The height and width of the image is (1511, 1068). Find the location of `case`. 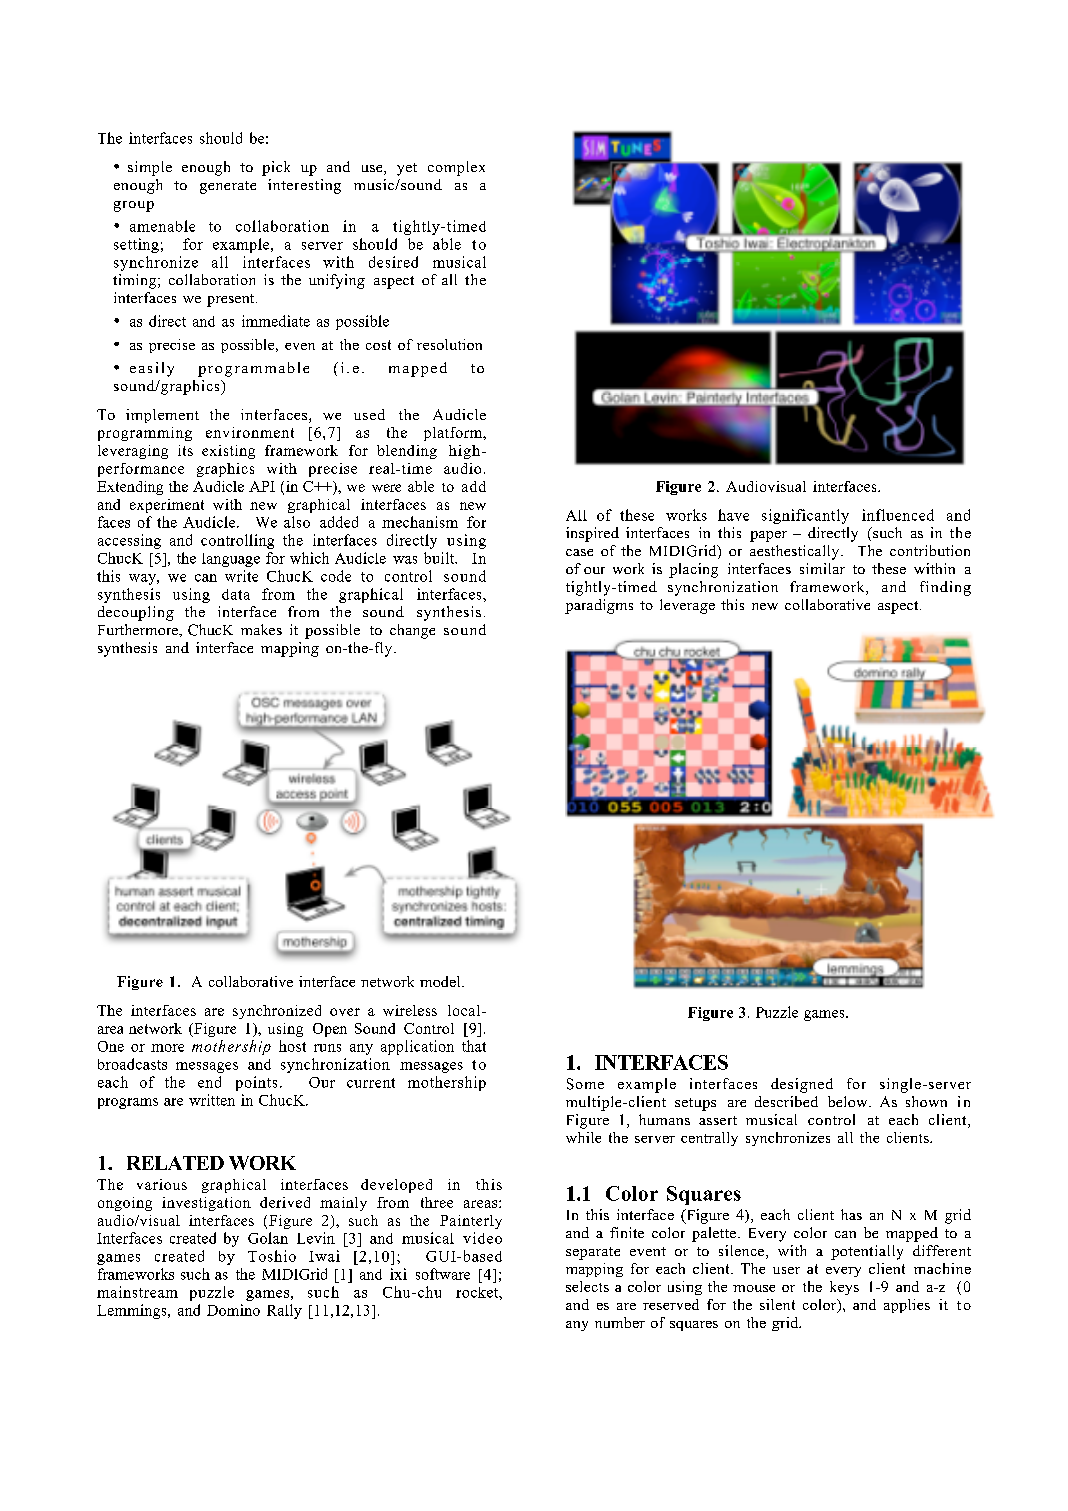

case is located at coordinates (579, 552).
